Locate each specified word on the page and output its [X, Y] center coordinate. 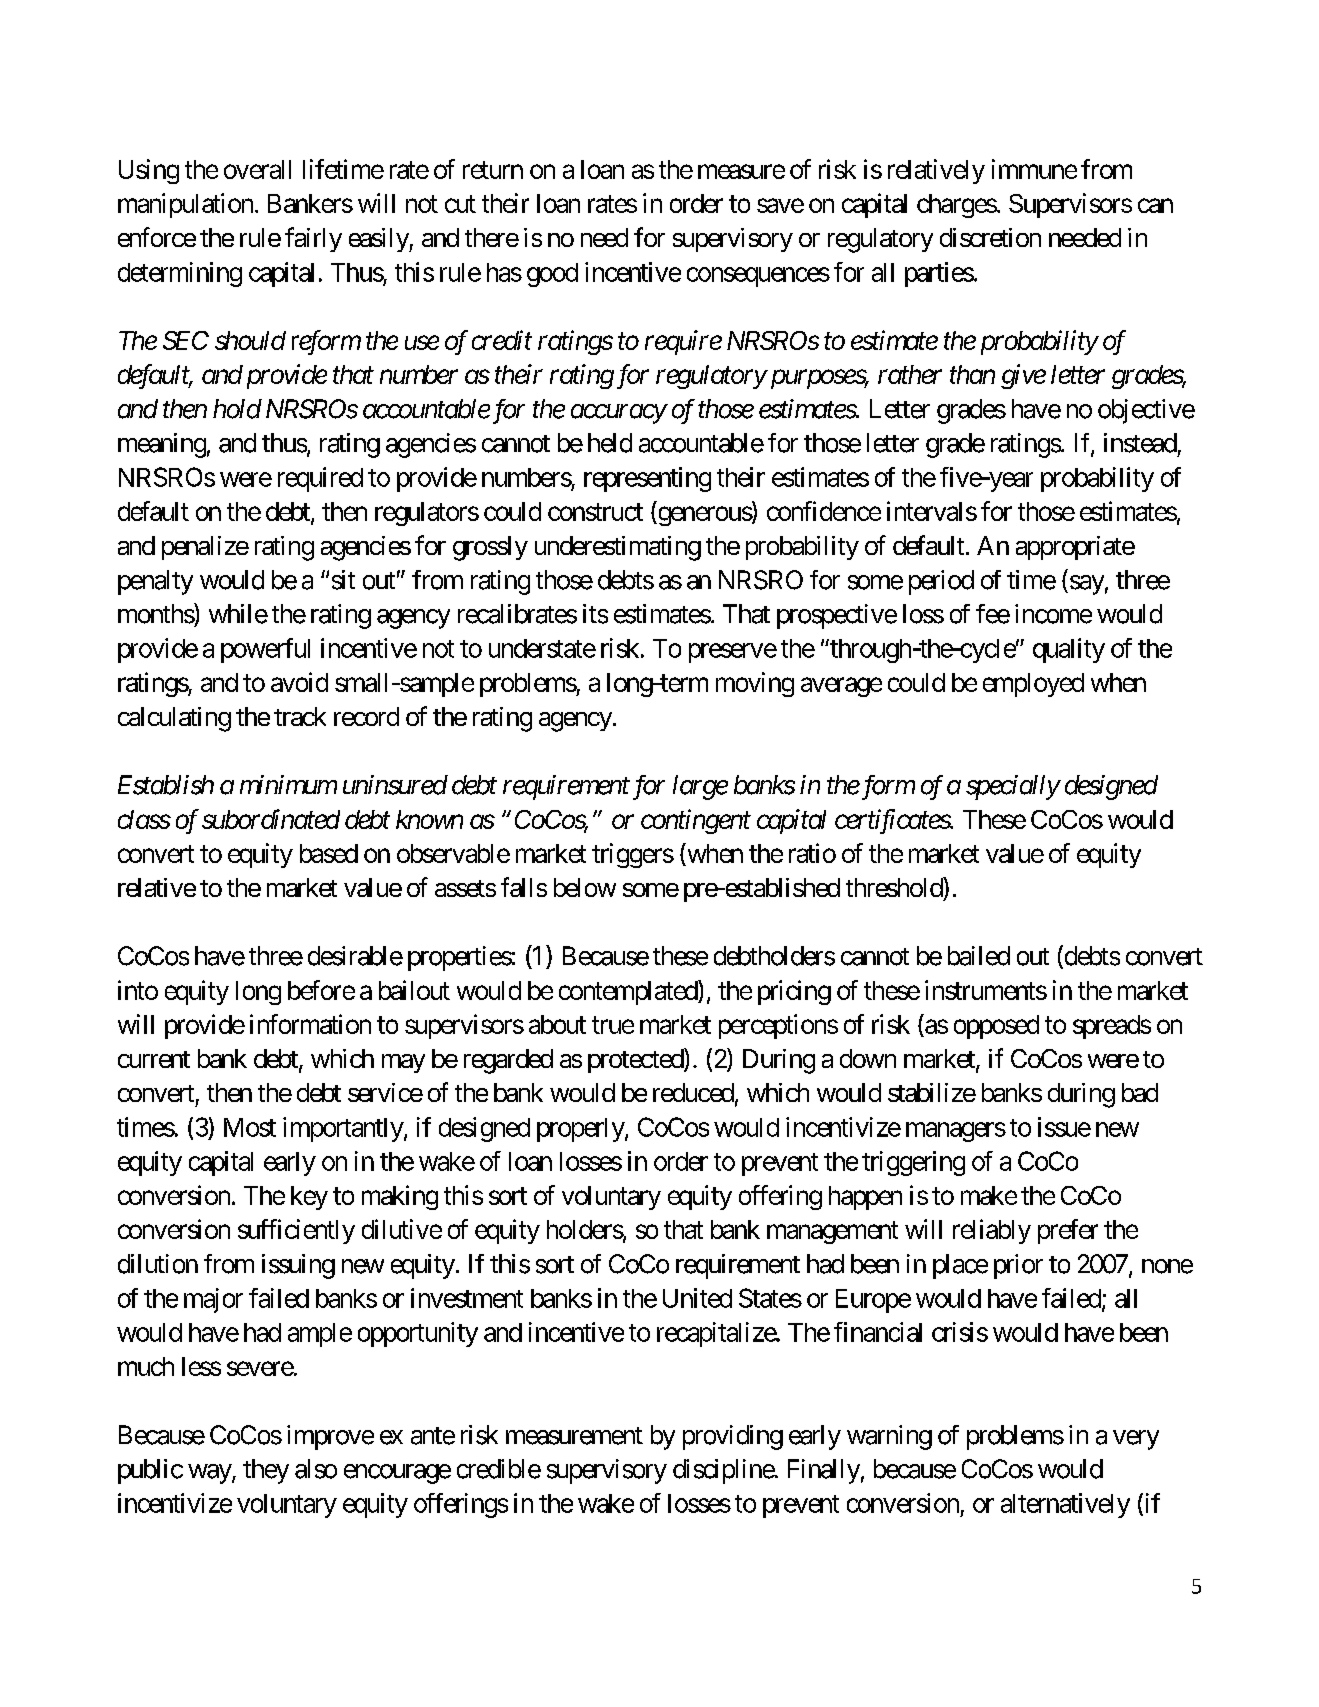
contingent [696, 821]
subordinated [271, 819]
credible [499, 1469]
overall [257, 169]
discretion [990, 237]
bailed [979, 956]
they [266, 1471]
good [552, 275]
